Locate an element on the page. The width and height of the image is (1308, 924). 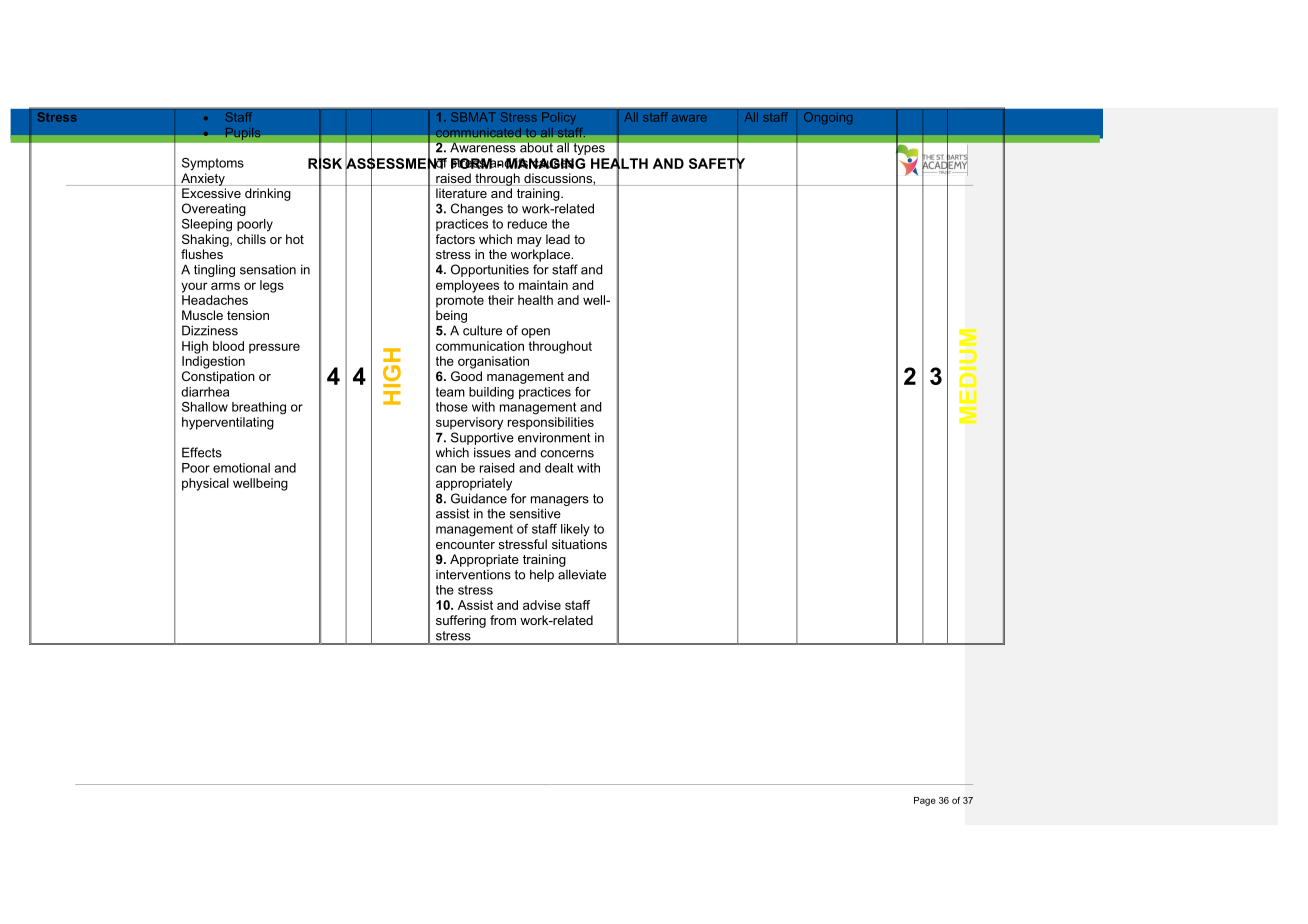
help is located at coordinates (542, 575).
